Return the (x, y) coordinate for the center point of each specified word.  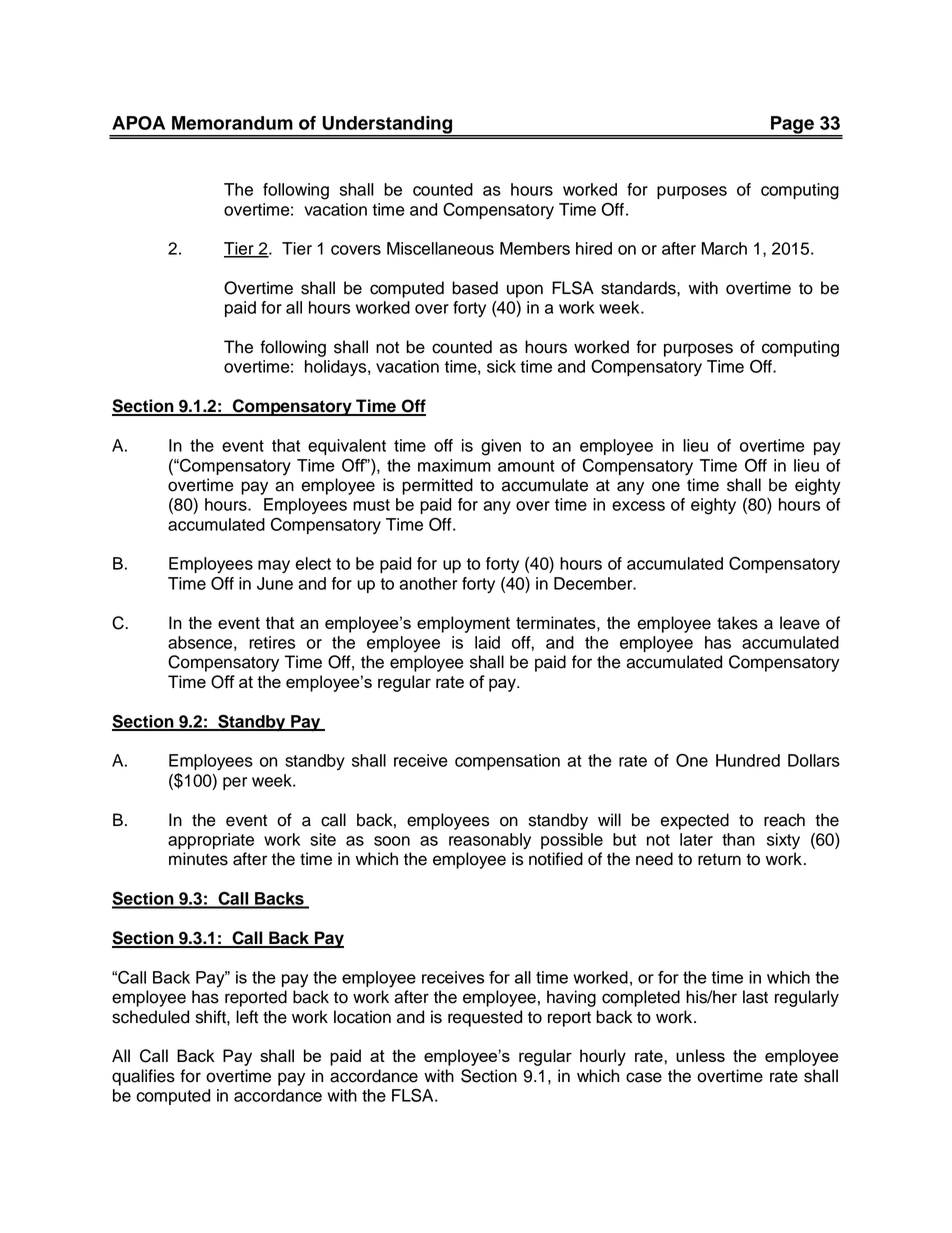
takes (737, 623)
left (247, 1017)
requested (485, 1018)
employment (463, 624)
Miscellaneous (440, 248)
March (724, 248)
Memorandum (232, 123)
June (275, 583)
